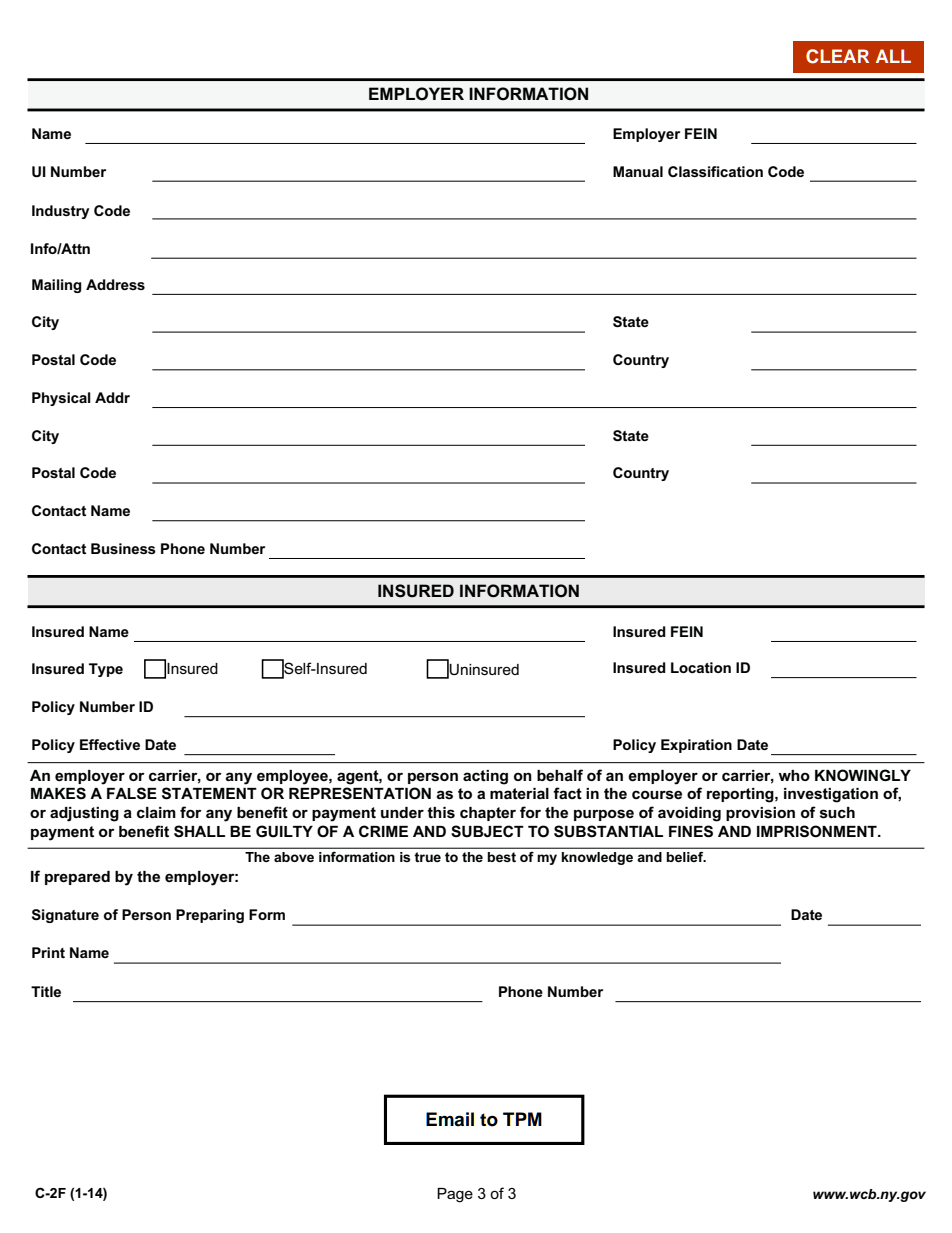 The width and height of the screenshot is (952, 1233). What do you see at coordinates (696, 746) in the screenshot?
I see `Expiration` at bounding box center [696, 746].
